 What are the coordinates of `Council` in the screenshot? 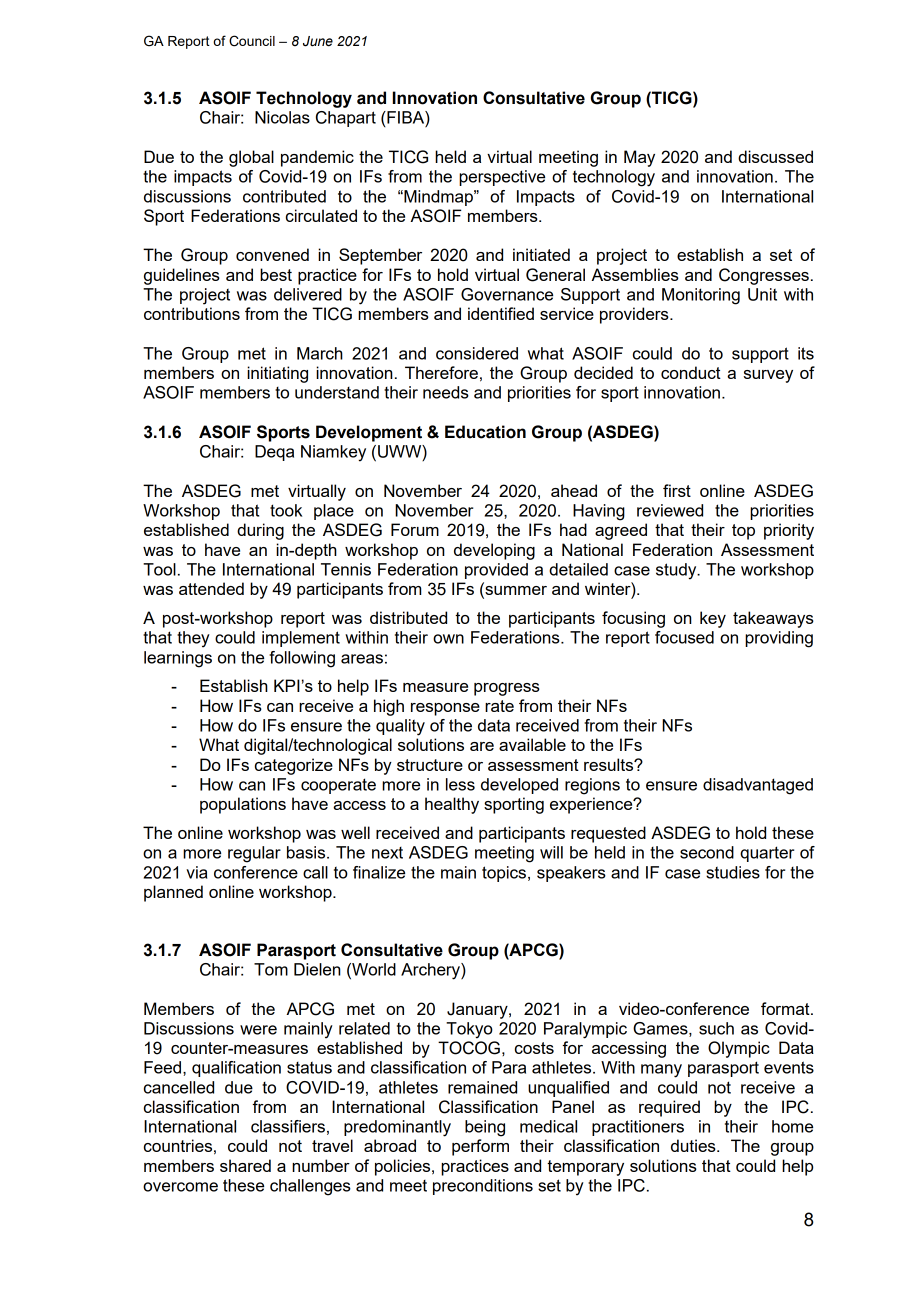 It's located at (252, 41).
